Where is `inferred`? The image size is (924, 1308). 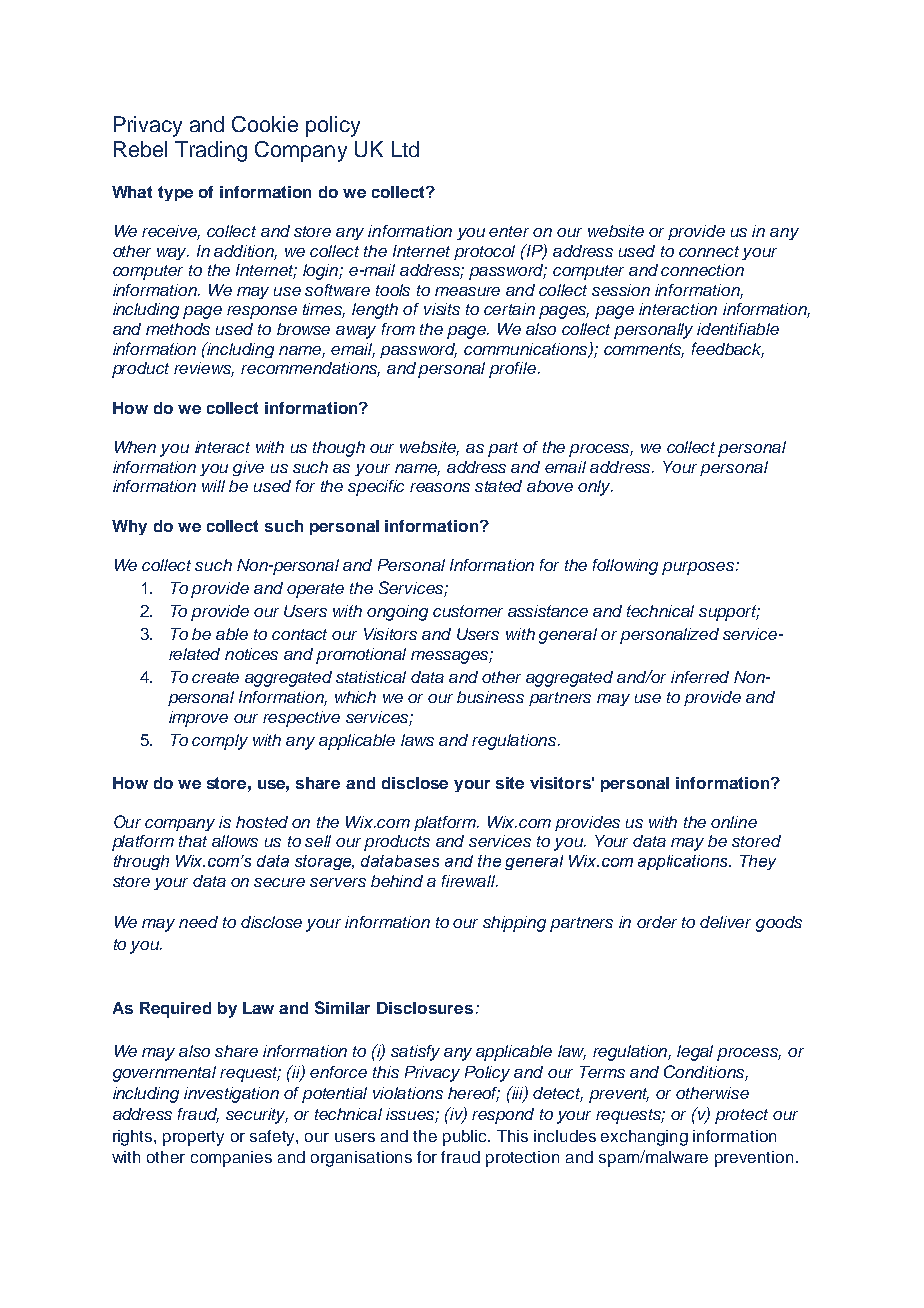
inferred is located at coordinates (700, 677).
